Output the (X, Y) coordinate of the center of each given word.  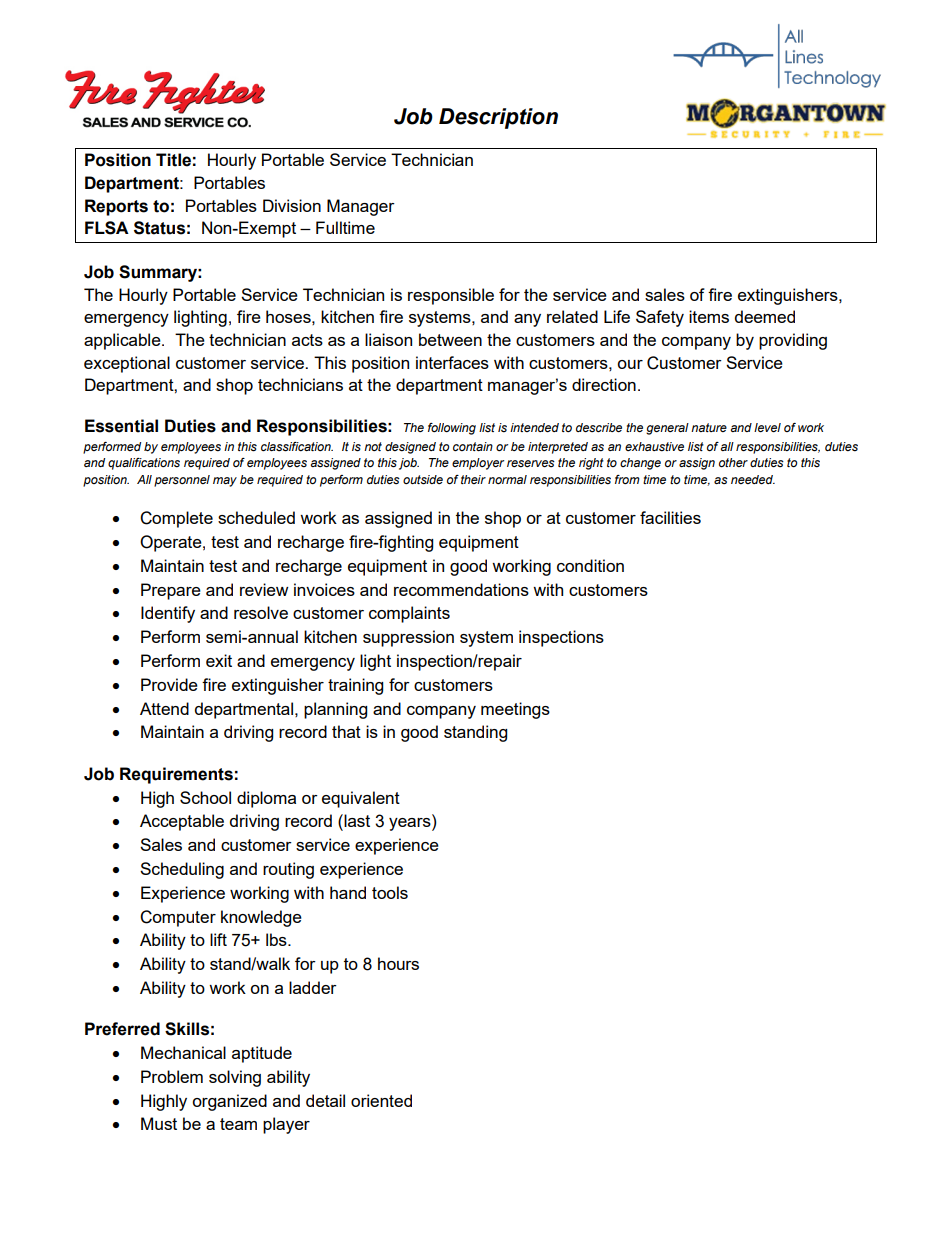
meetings (515, 710)
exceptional (127, 364)
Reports (116, 207)
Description (498, 118)
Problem (172, 1076)
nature (709, 427)
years (411, 824)
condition (590, 565)
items (709, 316)
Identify (168, 614)
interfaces (452, 362)
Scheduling (182, 870)
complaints (409, 614)
